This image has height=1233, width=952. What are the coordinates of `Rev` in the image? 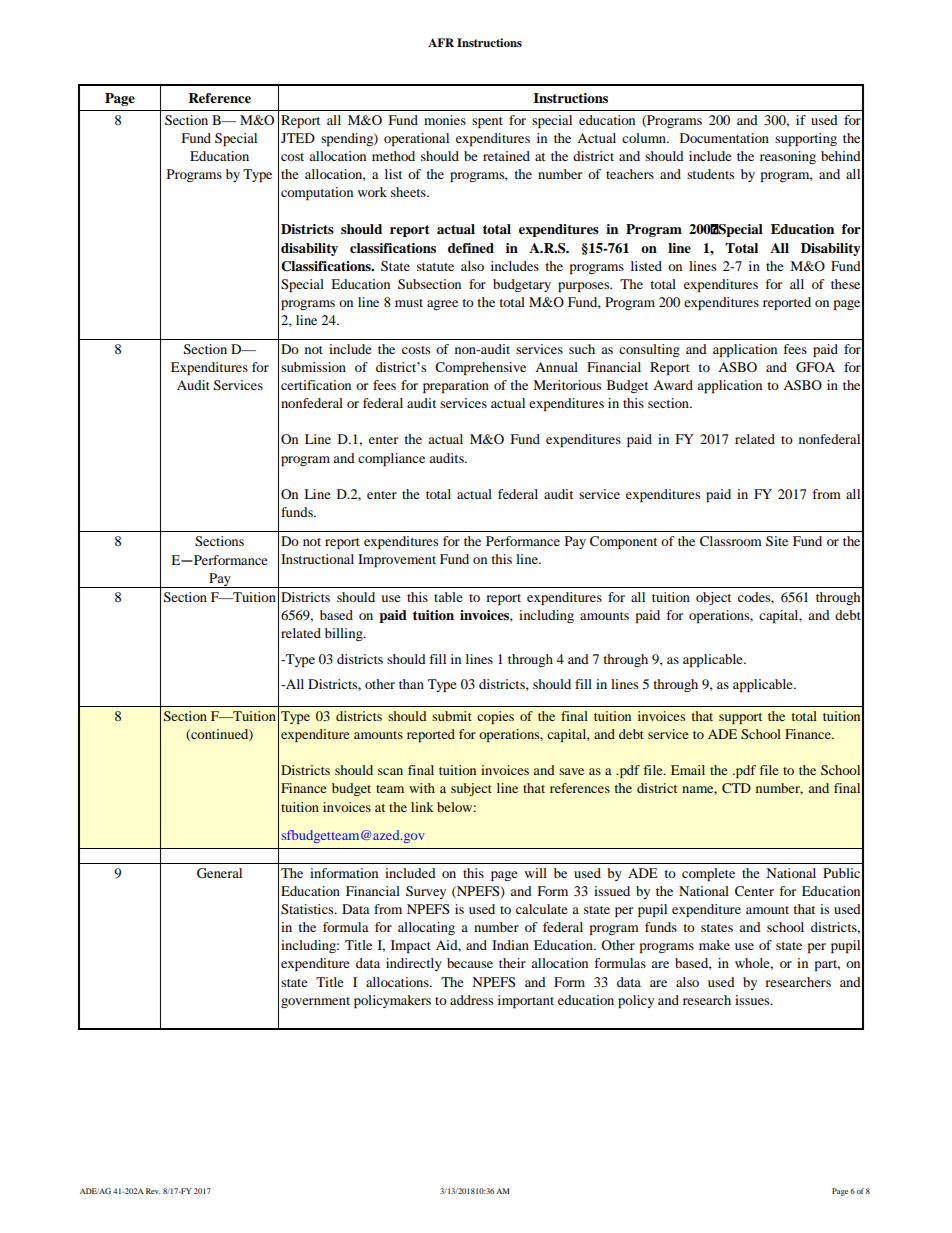 It's located at (153, 1191).
